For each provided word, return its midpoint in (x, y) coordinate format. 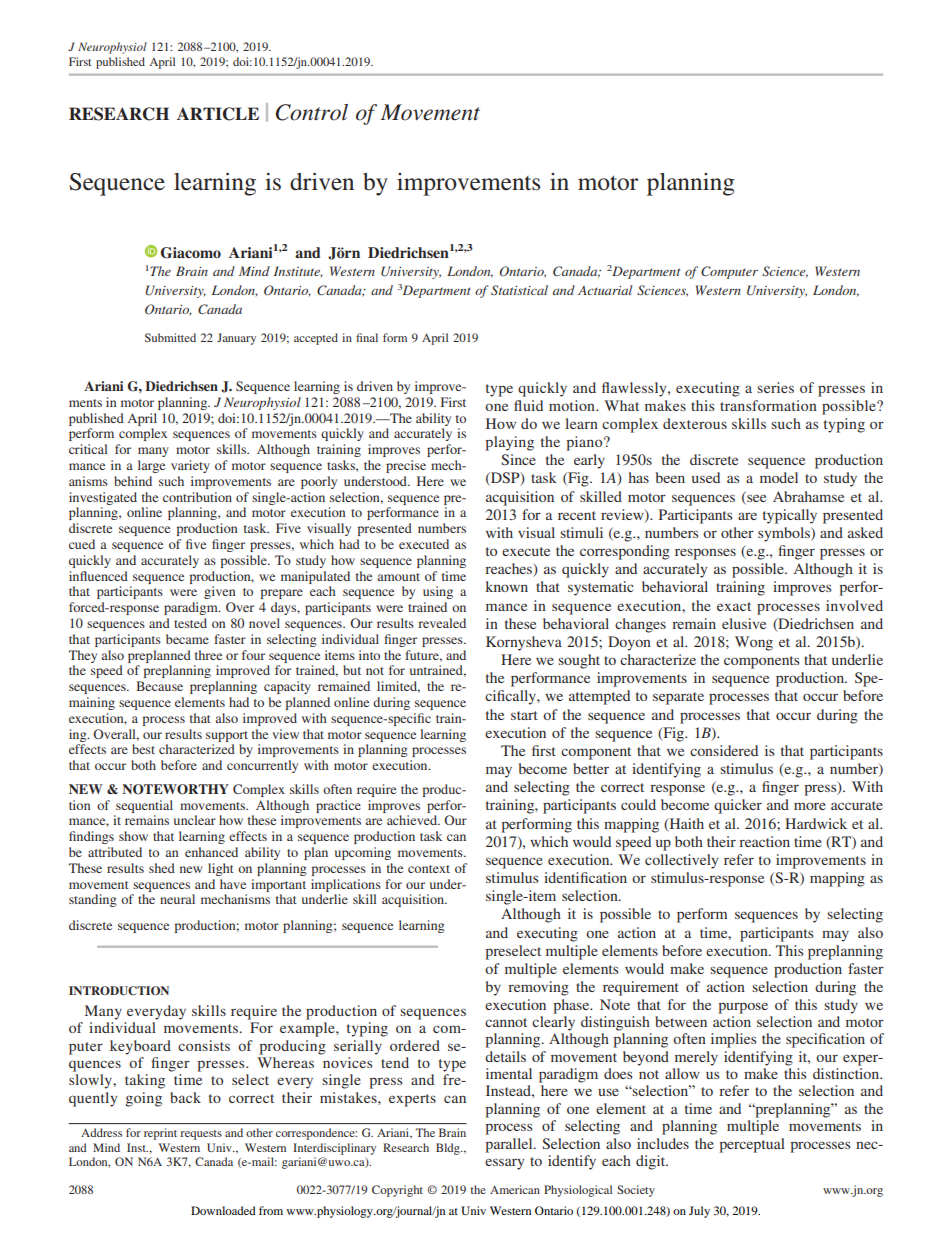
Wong (754, 643)
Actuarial (605, 290)
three (208, 655)
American (515, 1189)
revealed (442, 623)
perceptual (752, 1145)
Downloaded (223, 1210)
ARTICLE (218, 114)
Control (312, 112)
